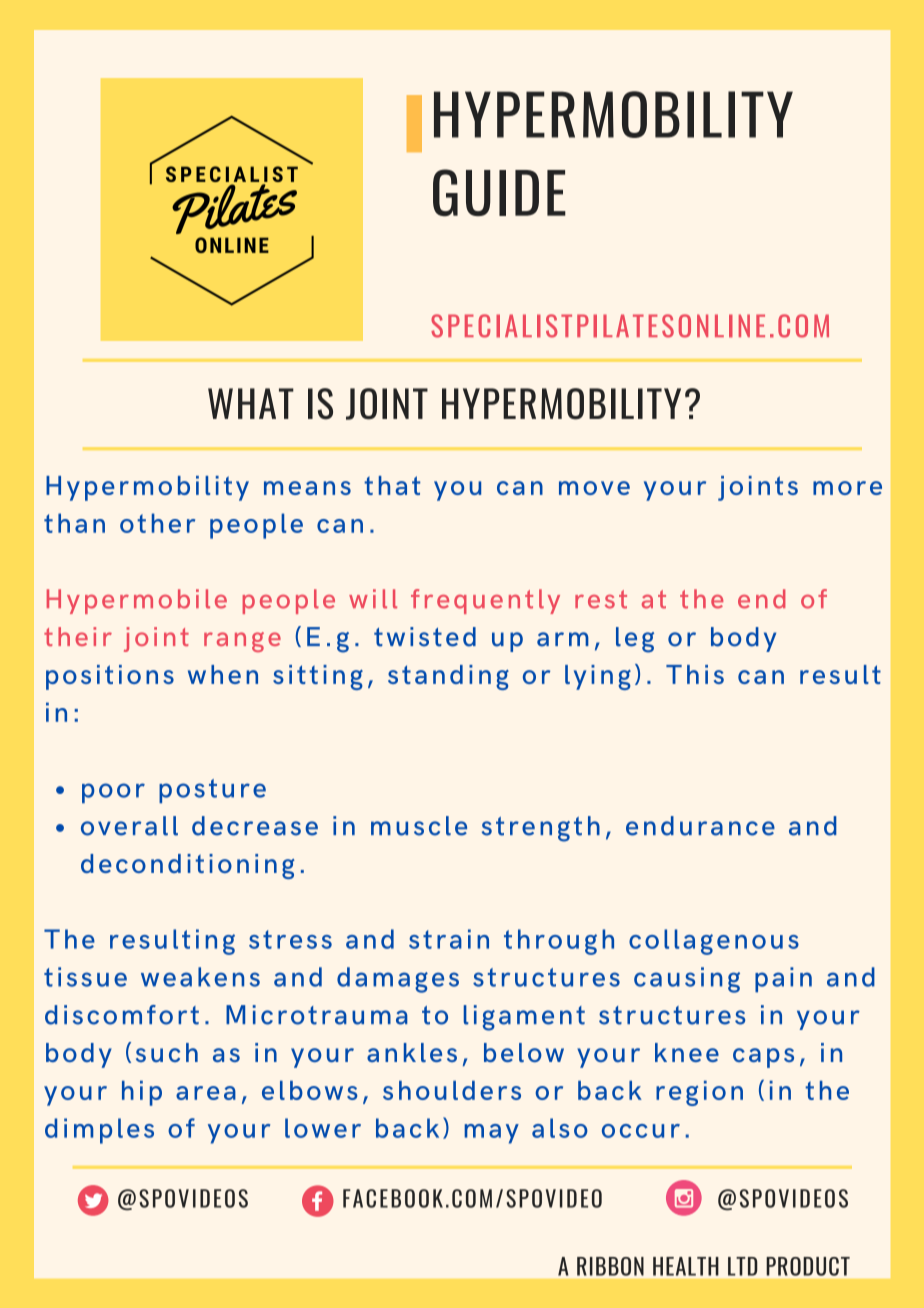 The width and height of the screenshot is (924, 1308). What do you see at coordinates (491, 1134) in the screenshot?
I see `may` at bounding box center [491, 1134].
